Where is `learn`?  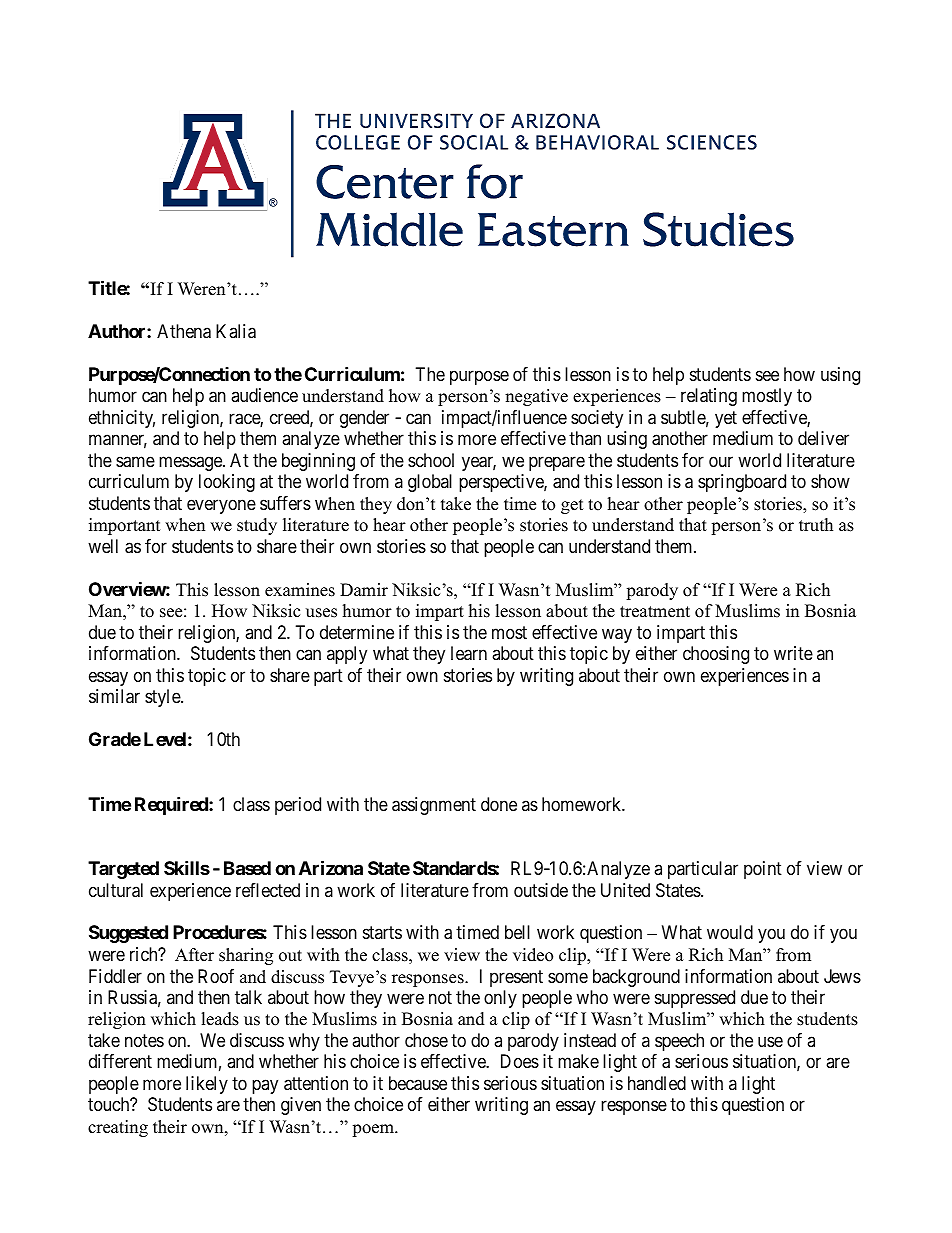
learn is located at coordinates (469, 653).
